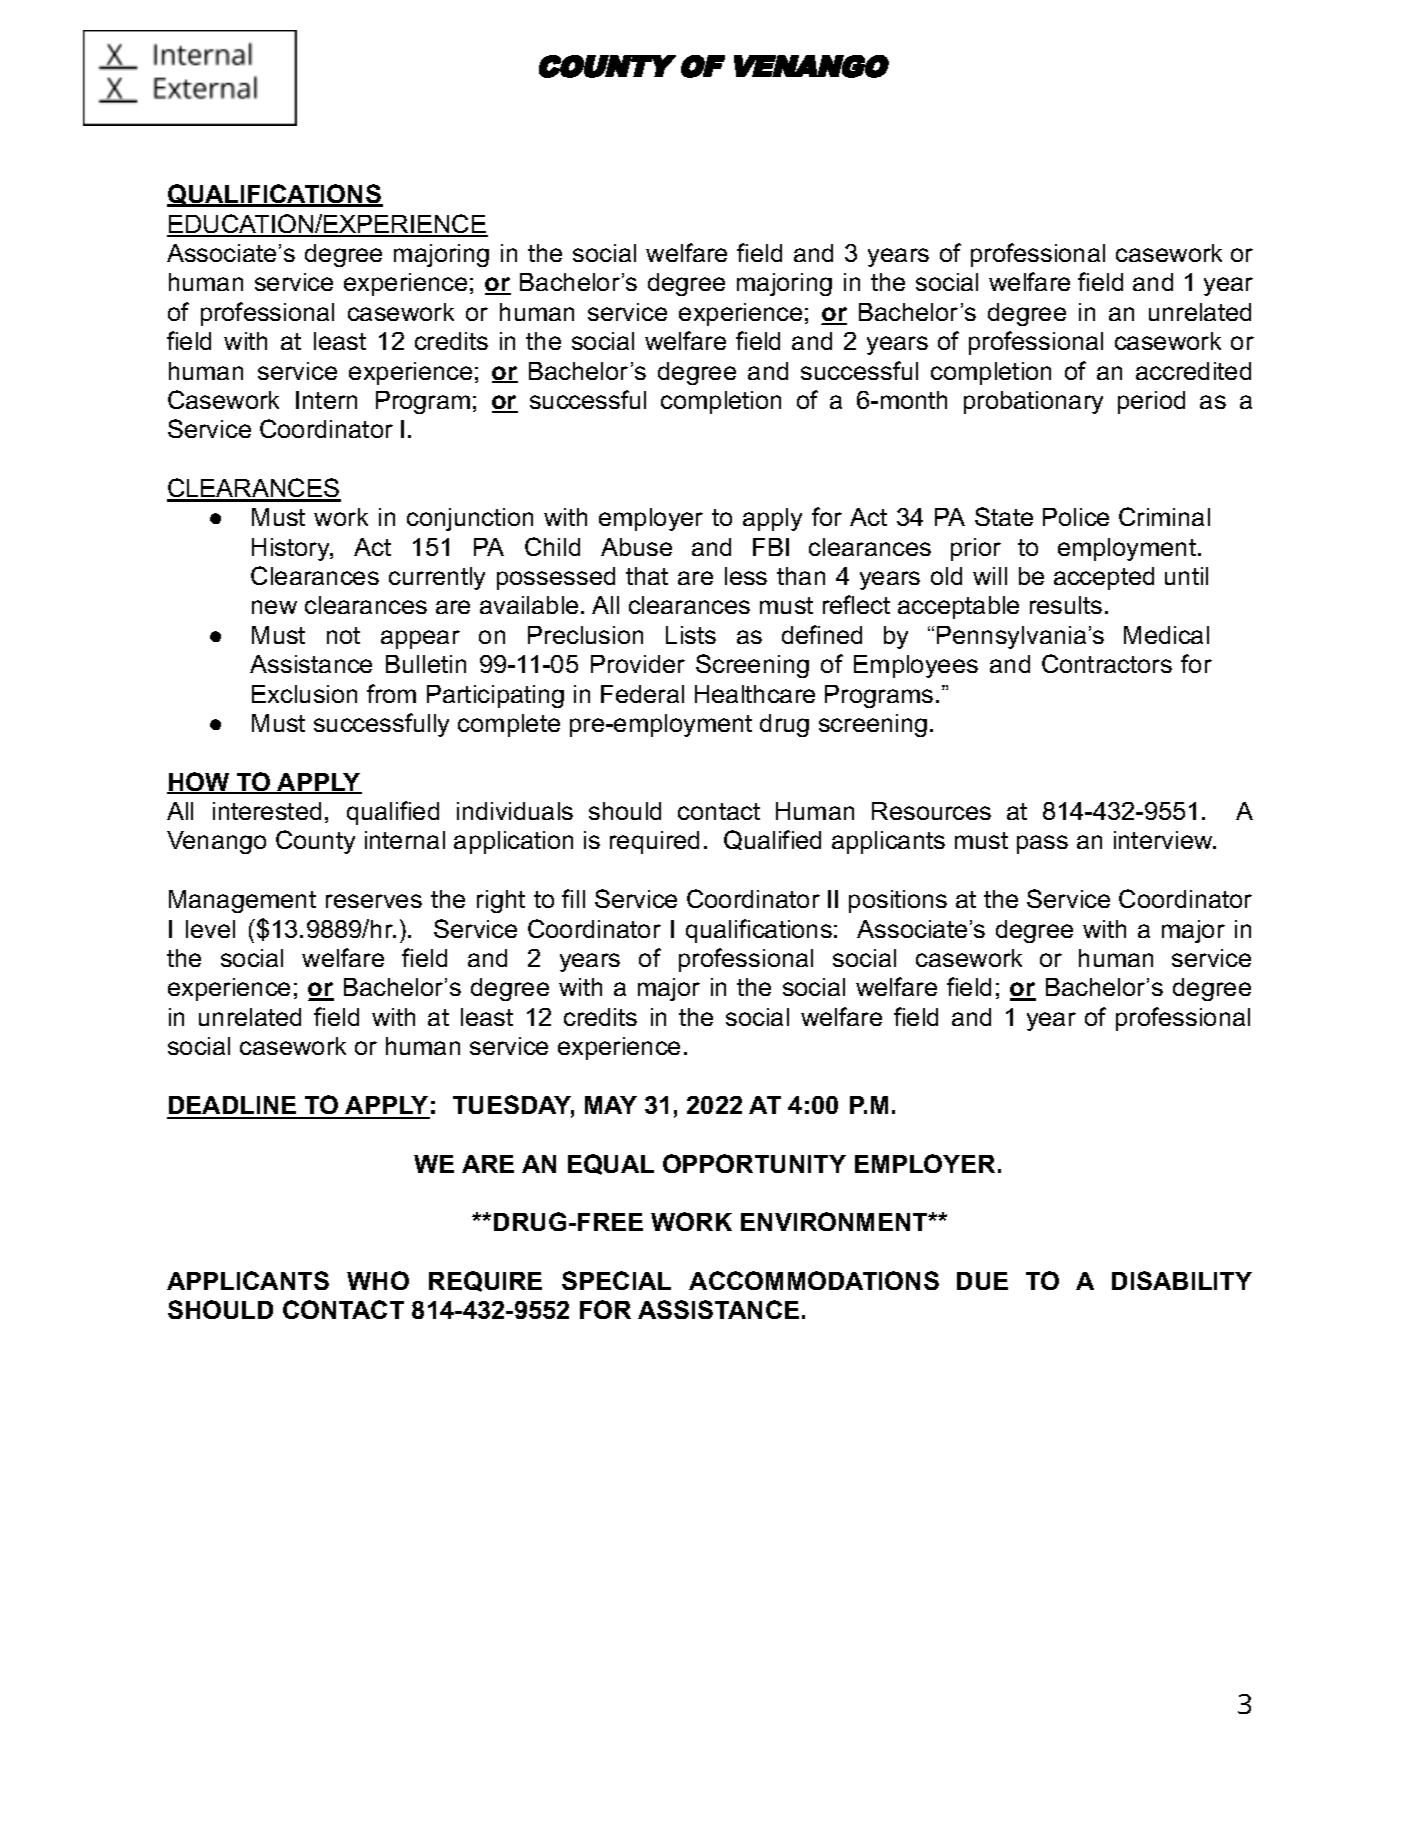 The height and width of the screenshot is (1839, 1421). I want to click on Abuse, so click(636, 547).
